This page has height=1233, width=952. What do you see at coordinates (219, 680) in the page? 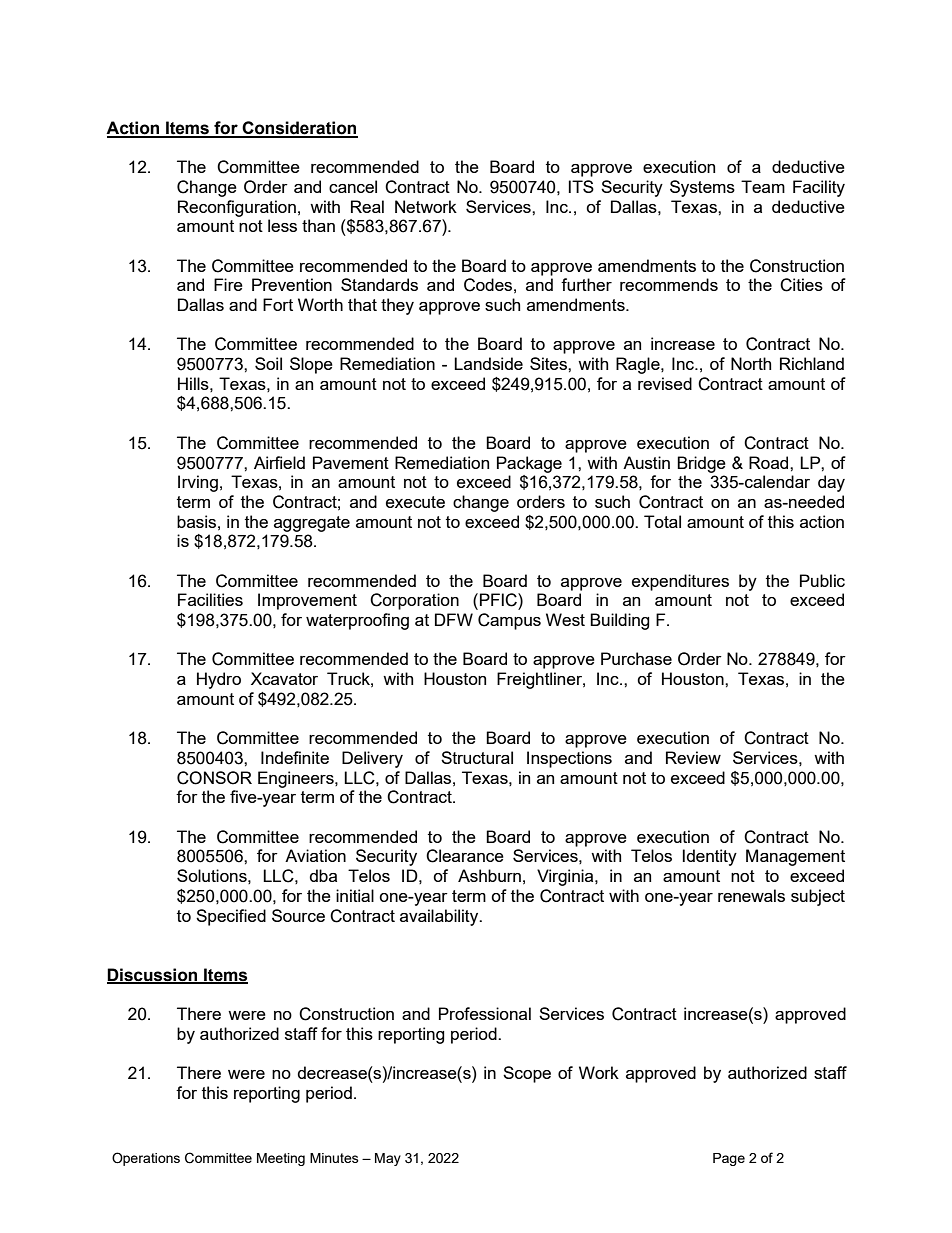
I see `Hydro` at bounding box center [219, 680].
